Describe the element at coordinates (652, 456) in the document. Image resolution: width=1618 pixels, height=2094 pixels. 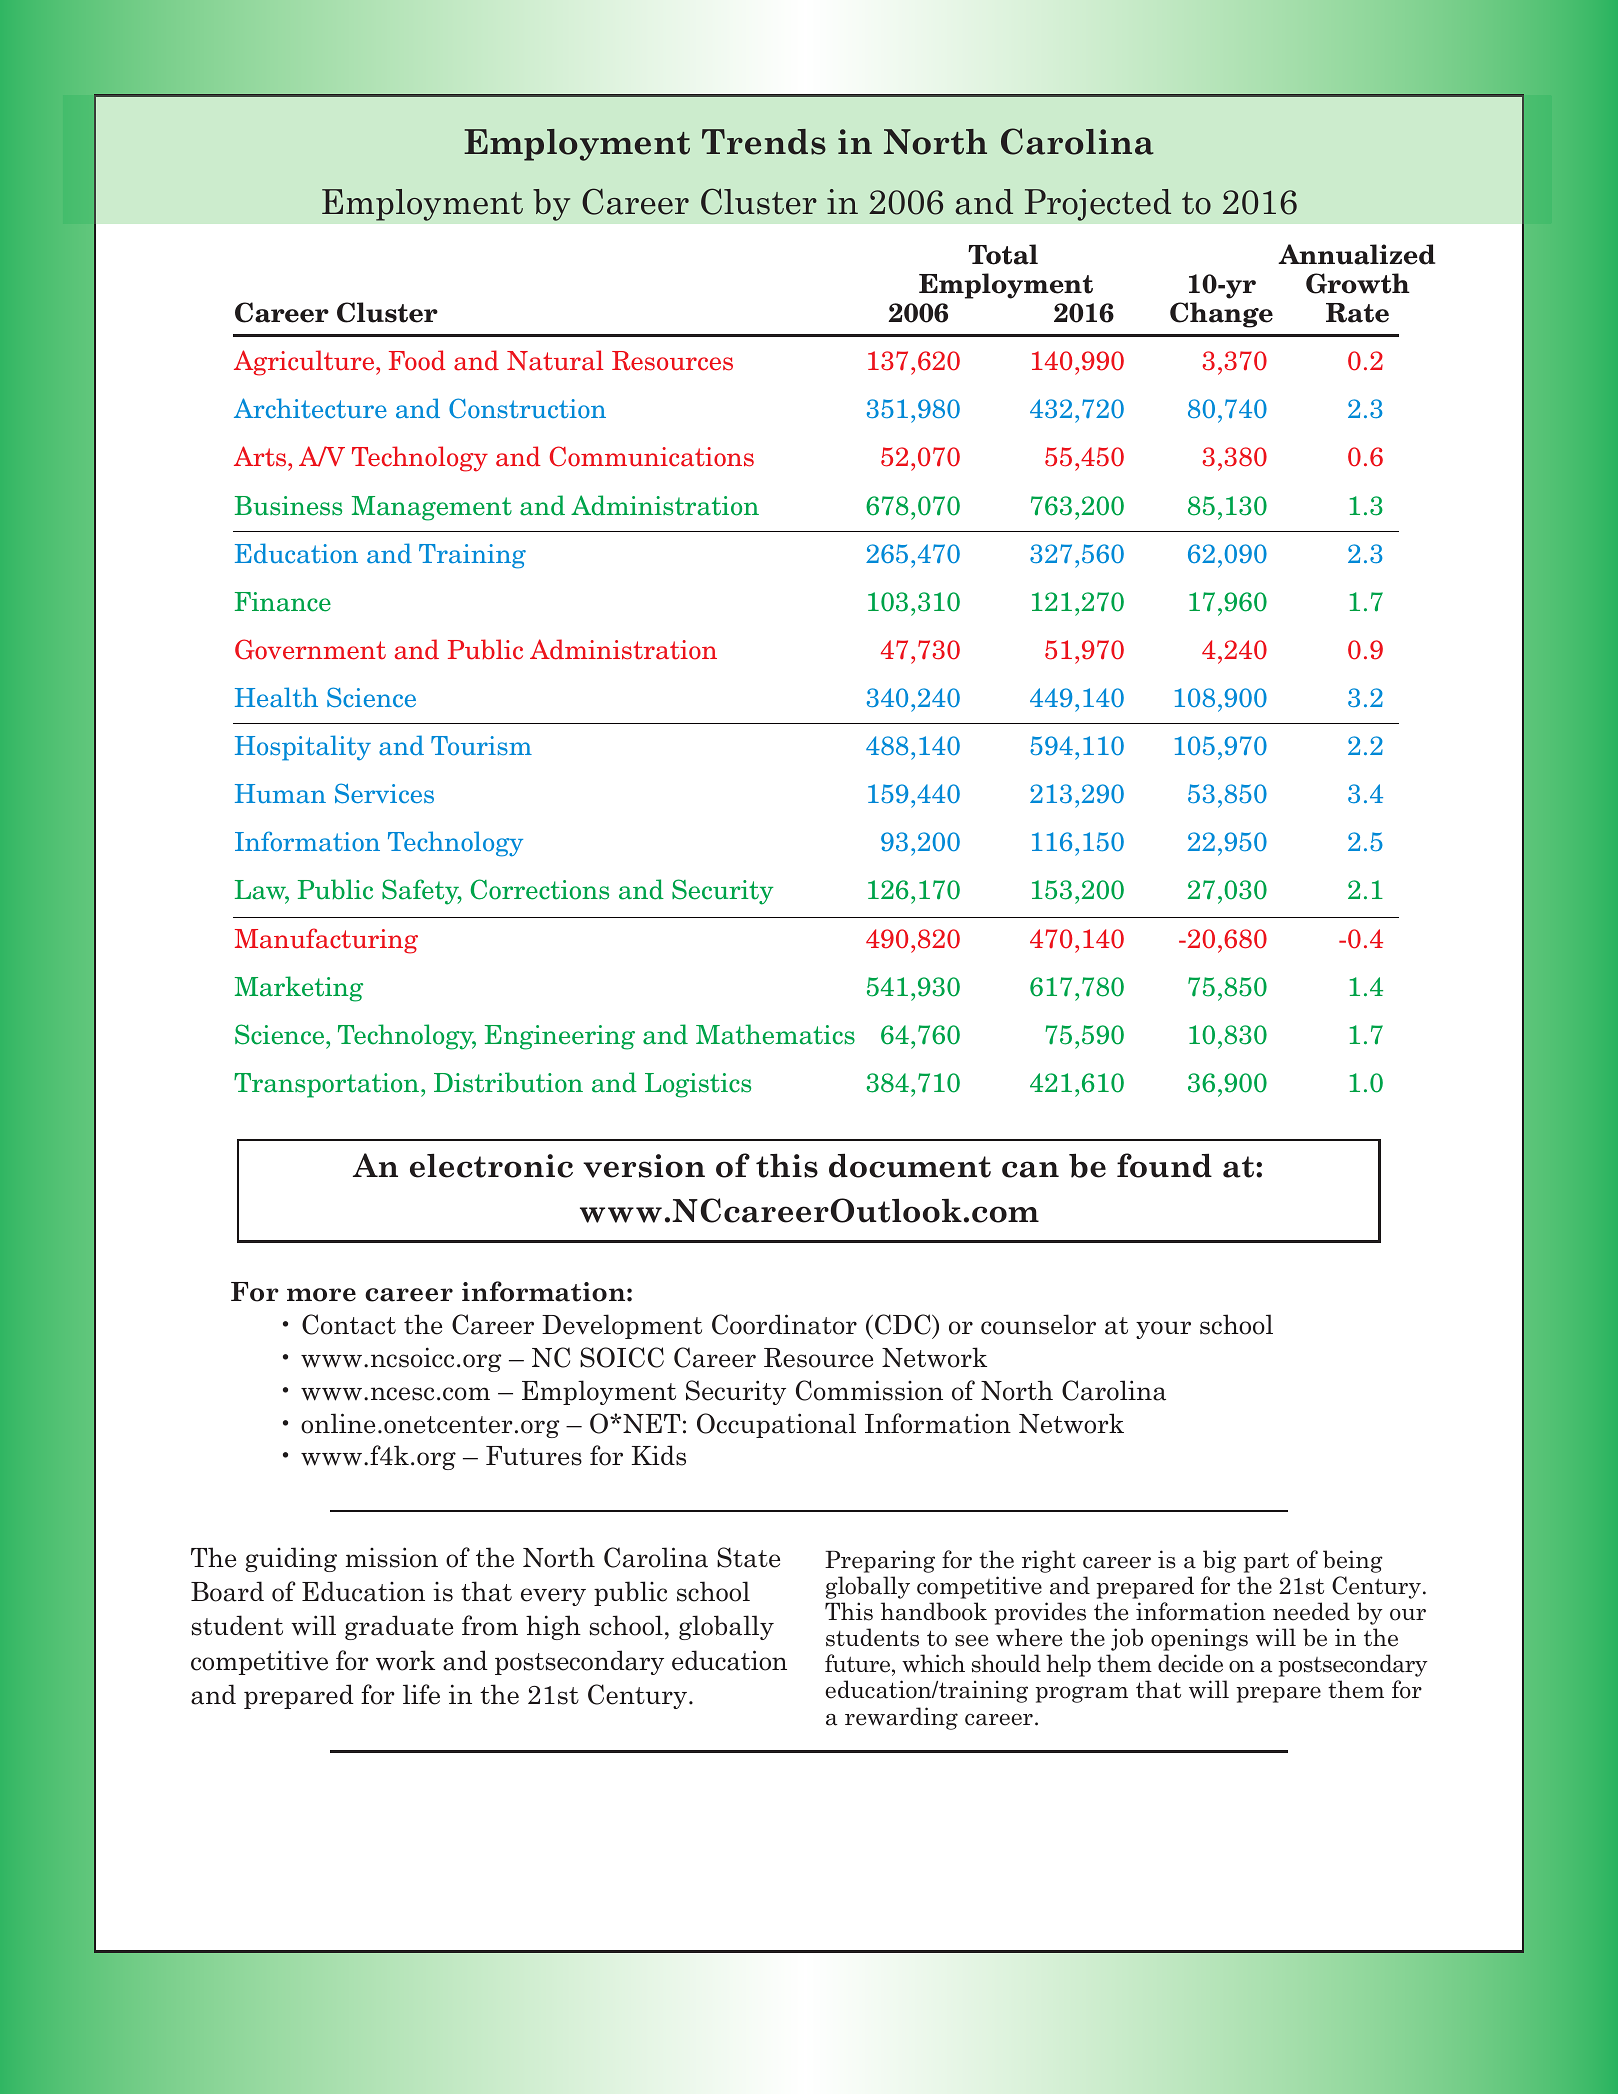
I see `Communications` at that location.
